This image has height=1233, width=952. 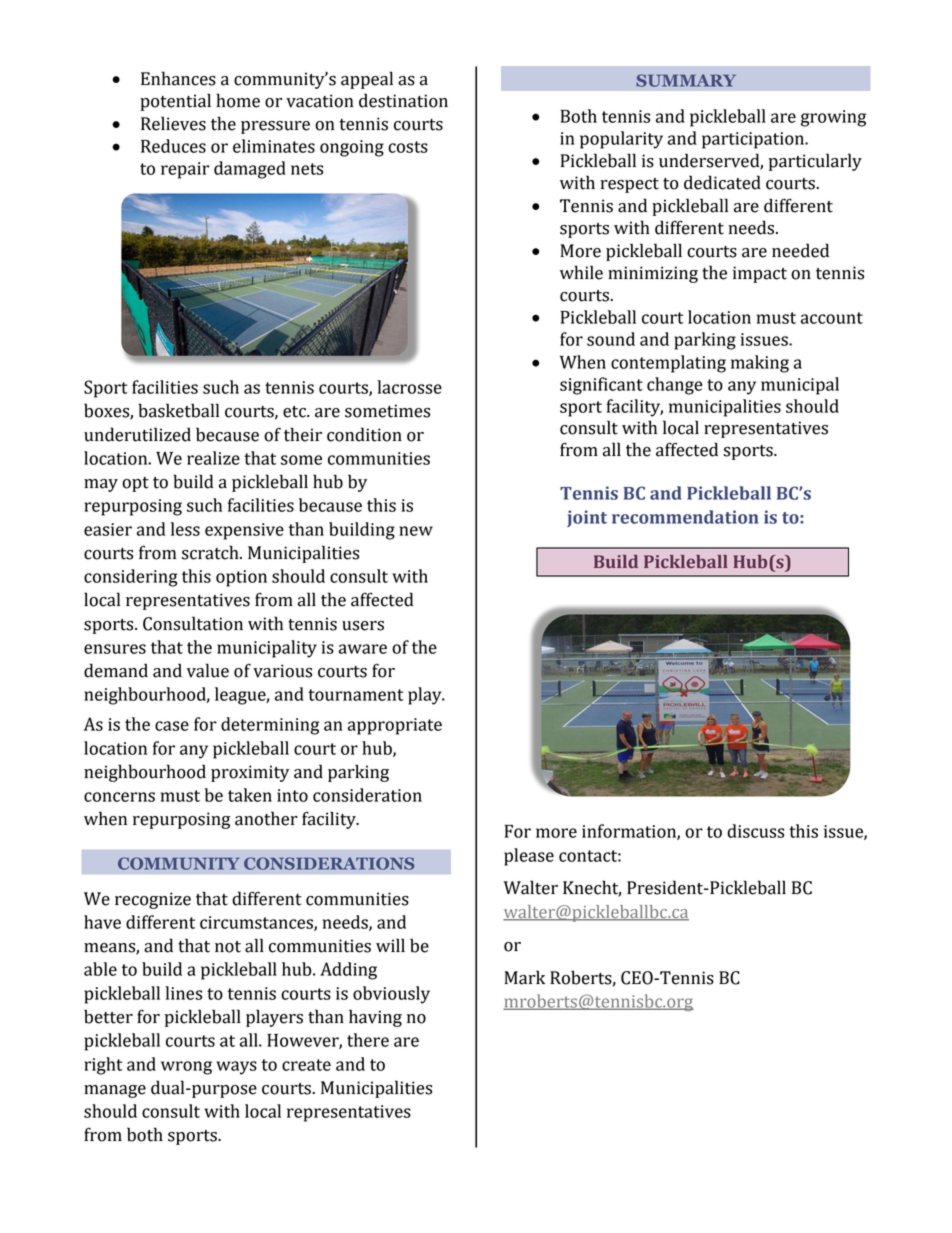 What do you see at coordinates (368, 1040) in the image?
I see `there` at bounding box center [368, 1040].
